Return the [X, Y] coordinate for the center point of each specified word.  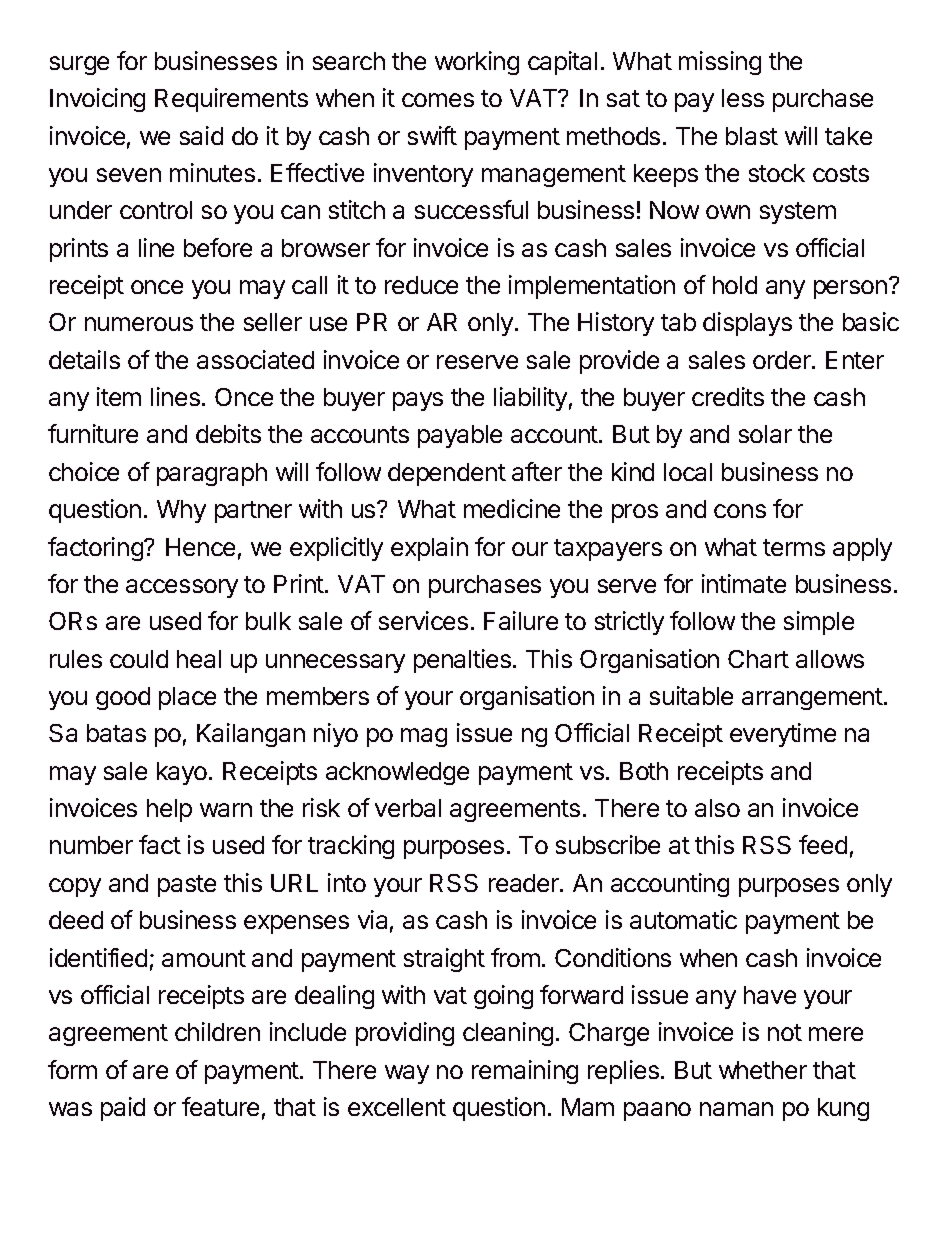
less [743, 98]
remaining [525, 1072]
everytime [783, 735]
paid [123, 1109]
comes [438, 100]
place [187, 698]
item [119, 396]
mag [424, 737]
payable [460, 436]
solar [765, 434]
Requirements [231, 100]
